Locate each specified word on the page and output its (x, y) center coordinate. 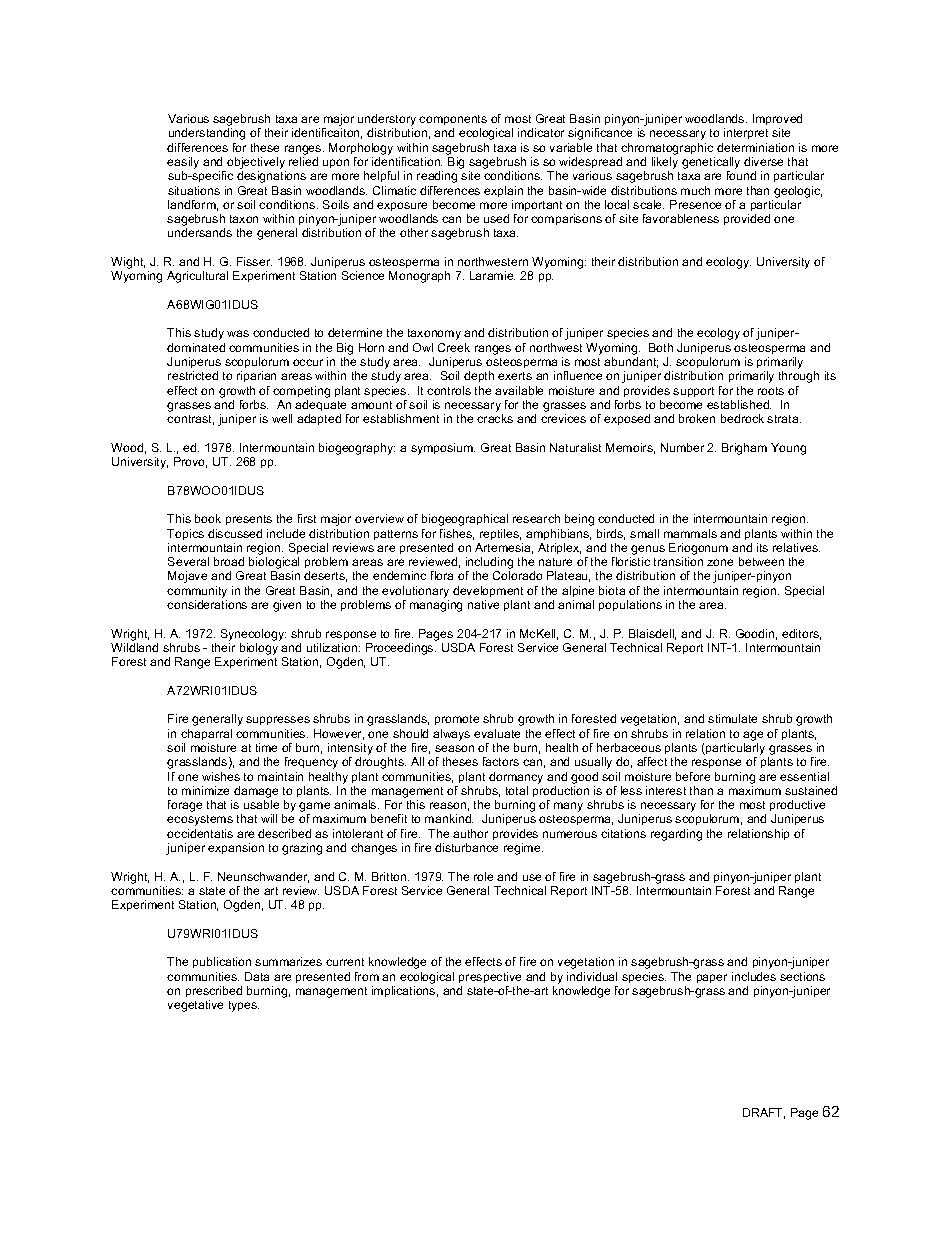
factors (501, 761)
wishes (221, 776)
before (693, 776)
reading (437, 177)
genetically (711, 164)
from (367, 976)
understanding (207, 134)
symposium (443, 449)
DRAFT (764, 1113)
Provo (190, 462)
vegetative (195, 1006)
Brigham (744, 449)
